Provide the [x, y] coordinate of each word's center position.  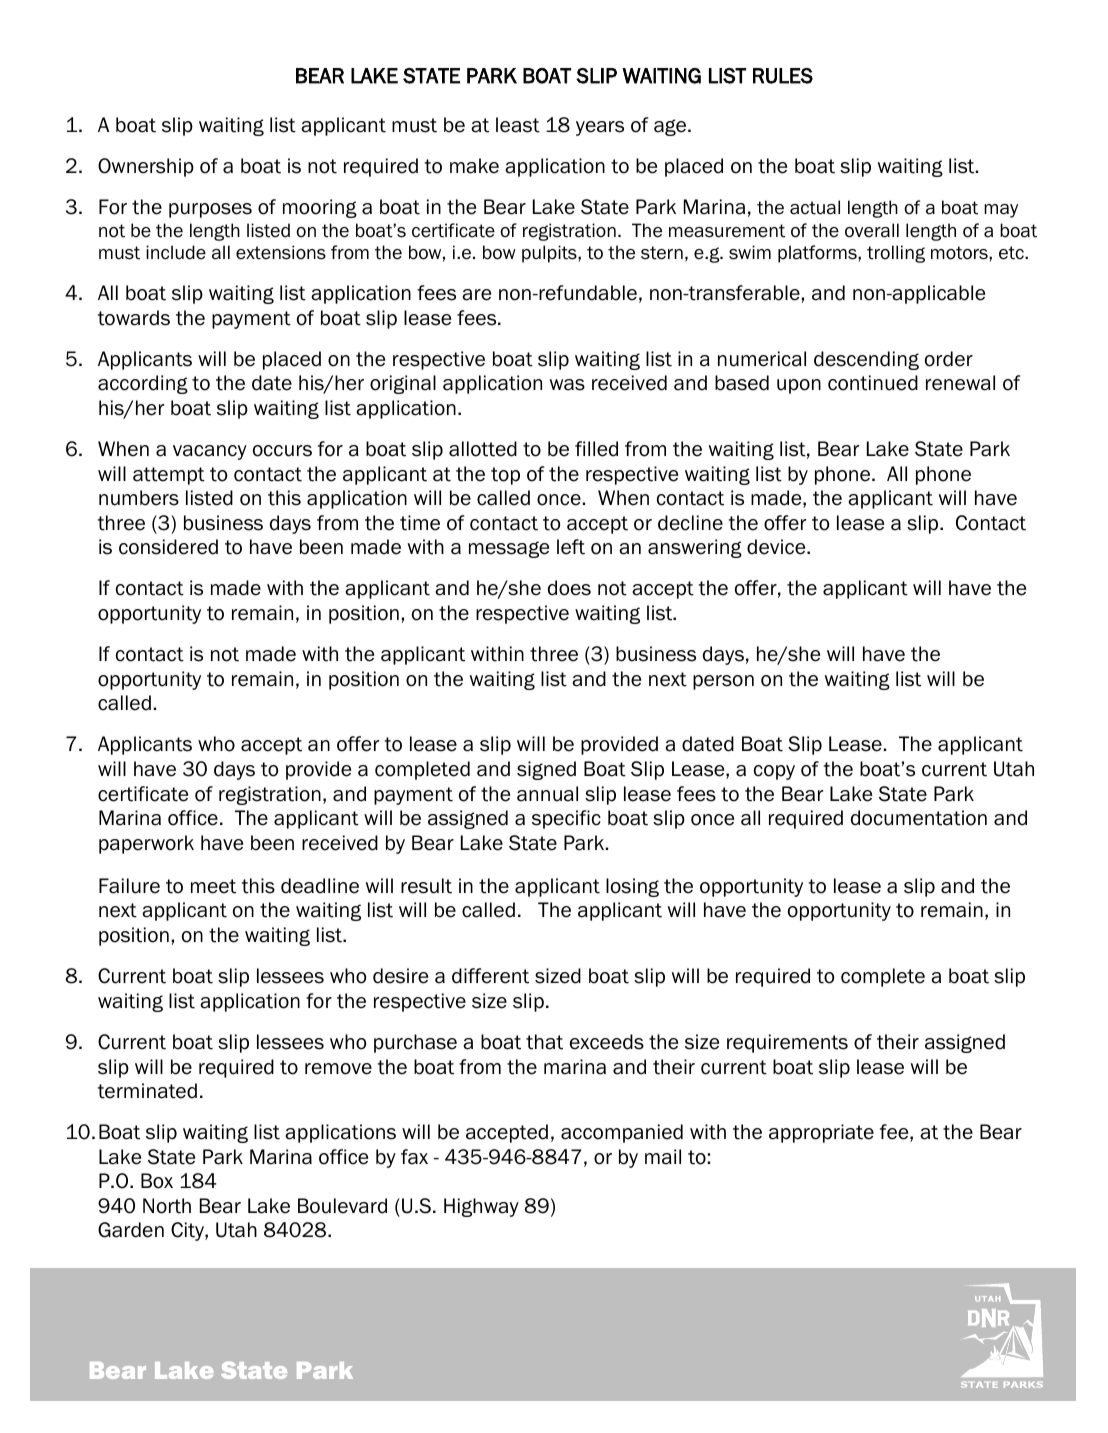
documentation [919, 818]
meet [213, 886]
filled [596, 449]
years [600, 128]
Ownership [146, 167]
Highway [481, 1207]
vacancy [210, 452]
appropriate [821, 1133]
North [167, 1206]
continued [873, 383]
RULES [783, 76]
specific [566, 819]
